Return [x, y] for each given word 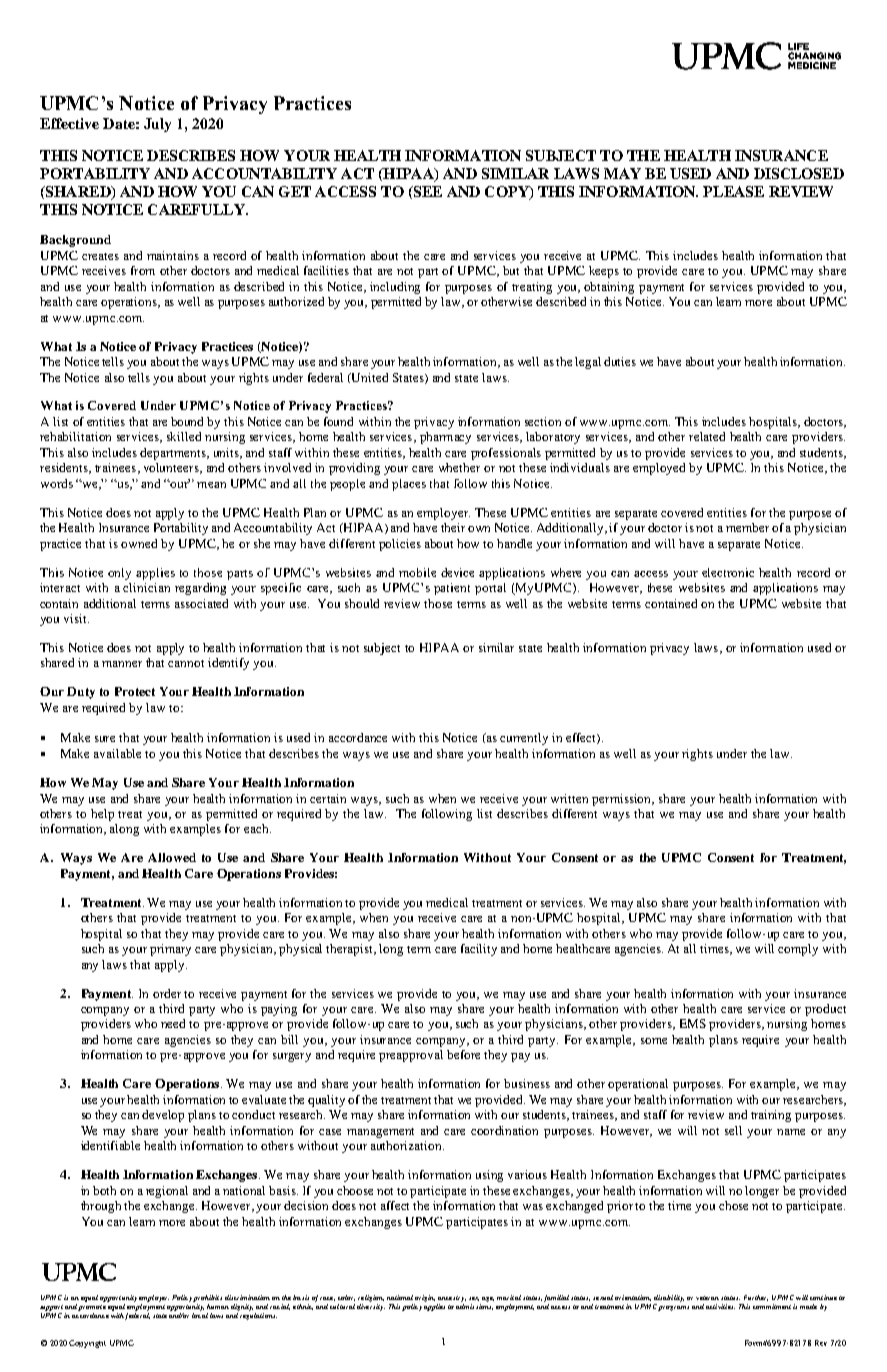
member [747, 527]
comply [798, 950]
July [157, 125]
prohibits [207, 1300]
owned [139, 543]
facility [479, 950]
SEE [426, 192]
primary [170, 950]
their [453, 527]
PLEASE [733, 191]
